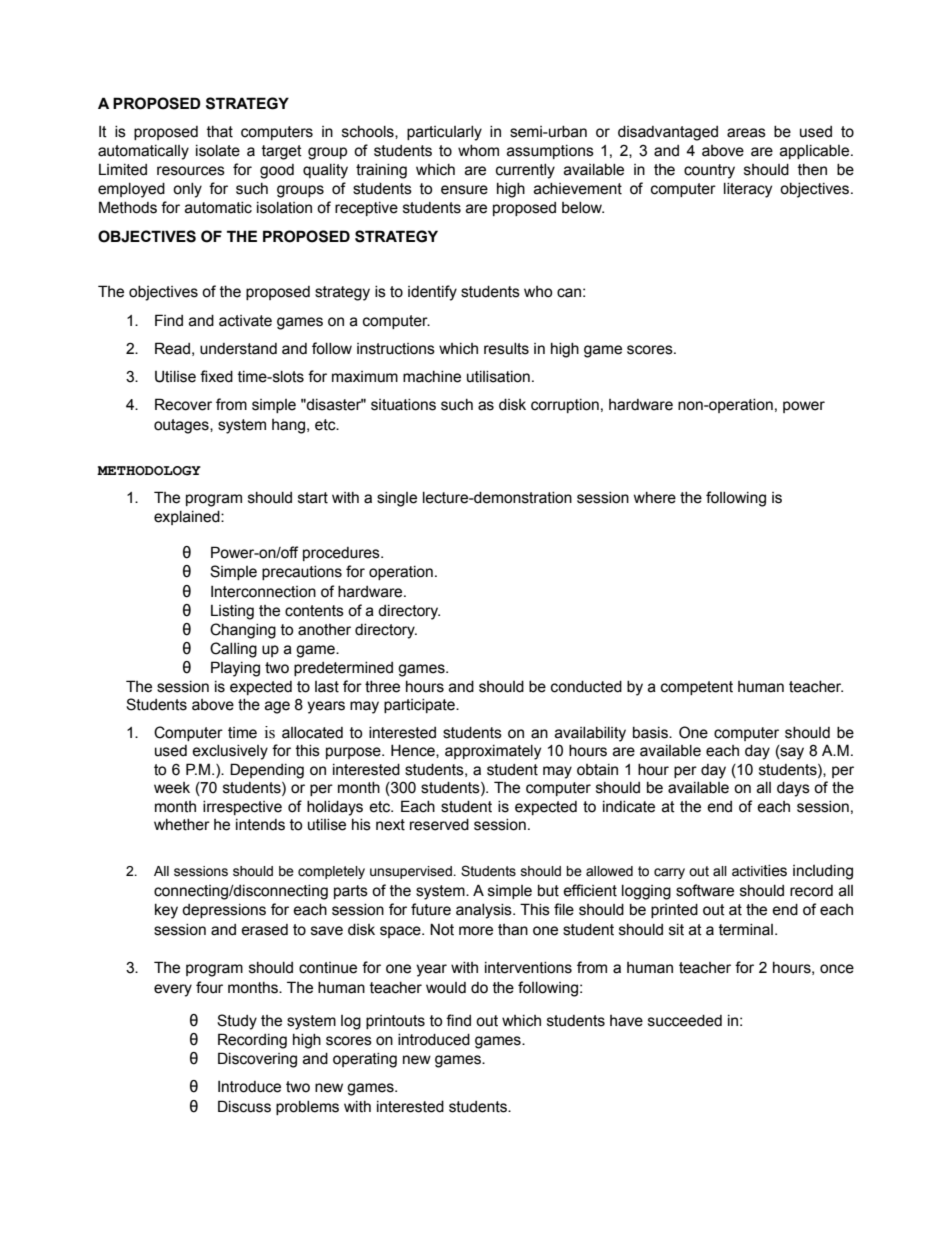 The width and height of the screenshot is (952, 1233). I want to click on areas, so click(746, 133).
